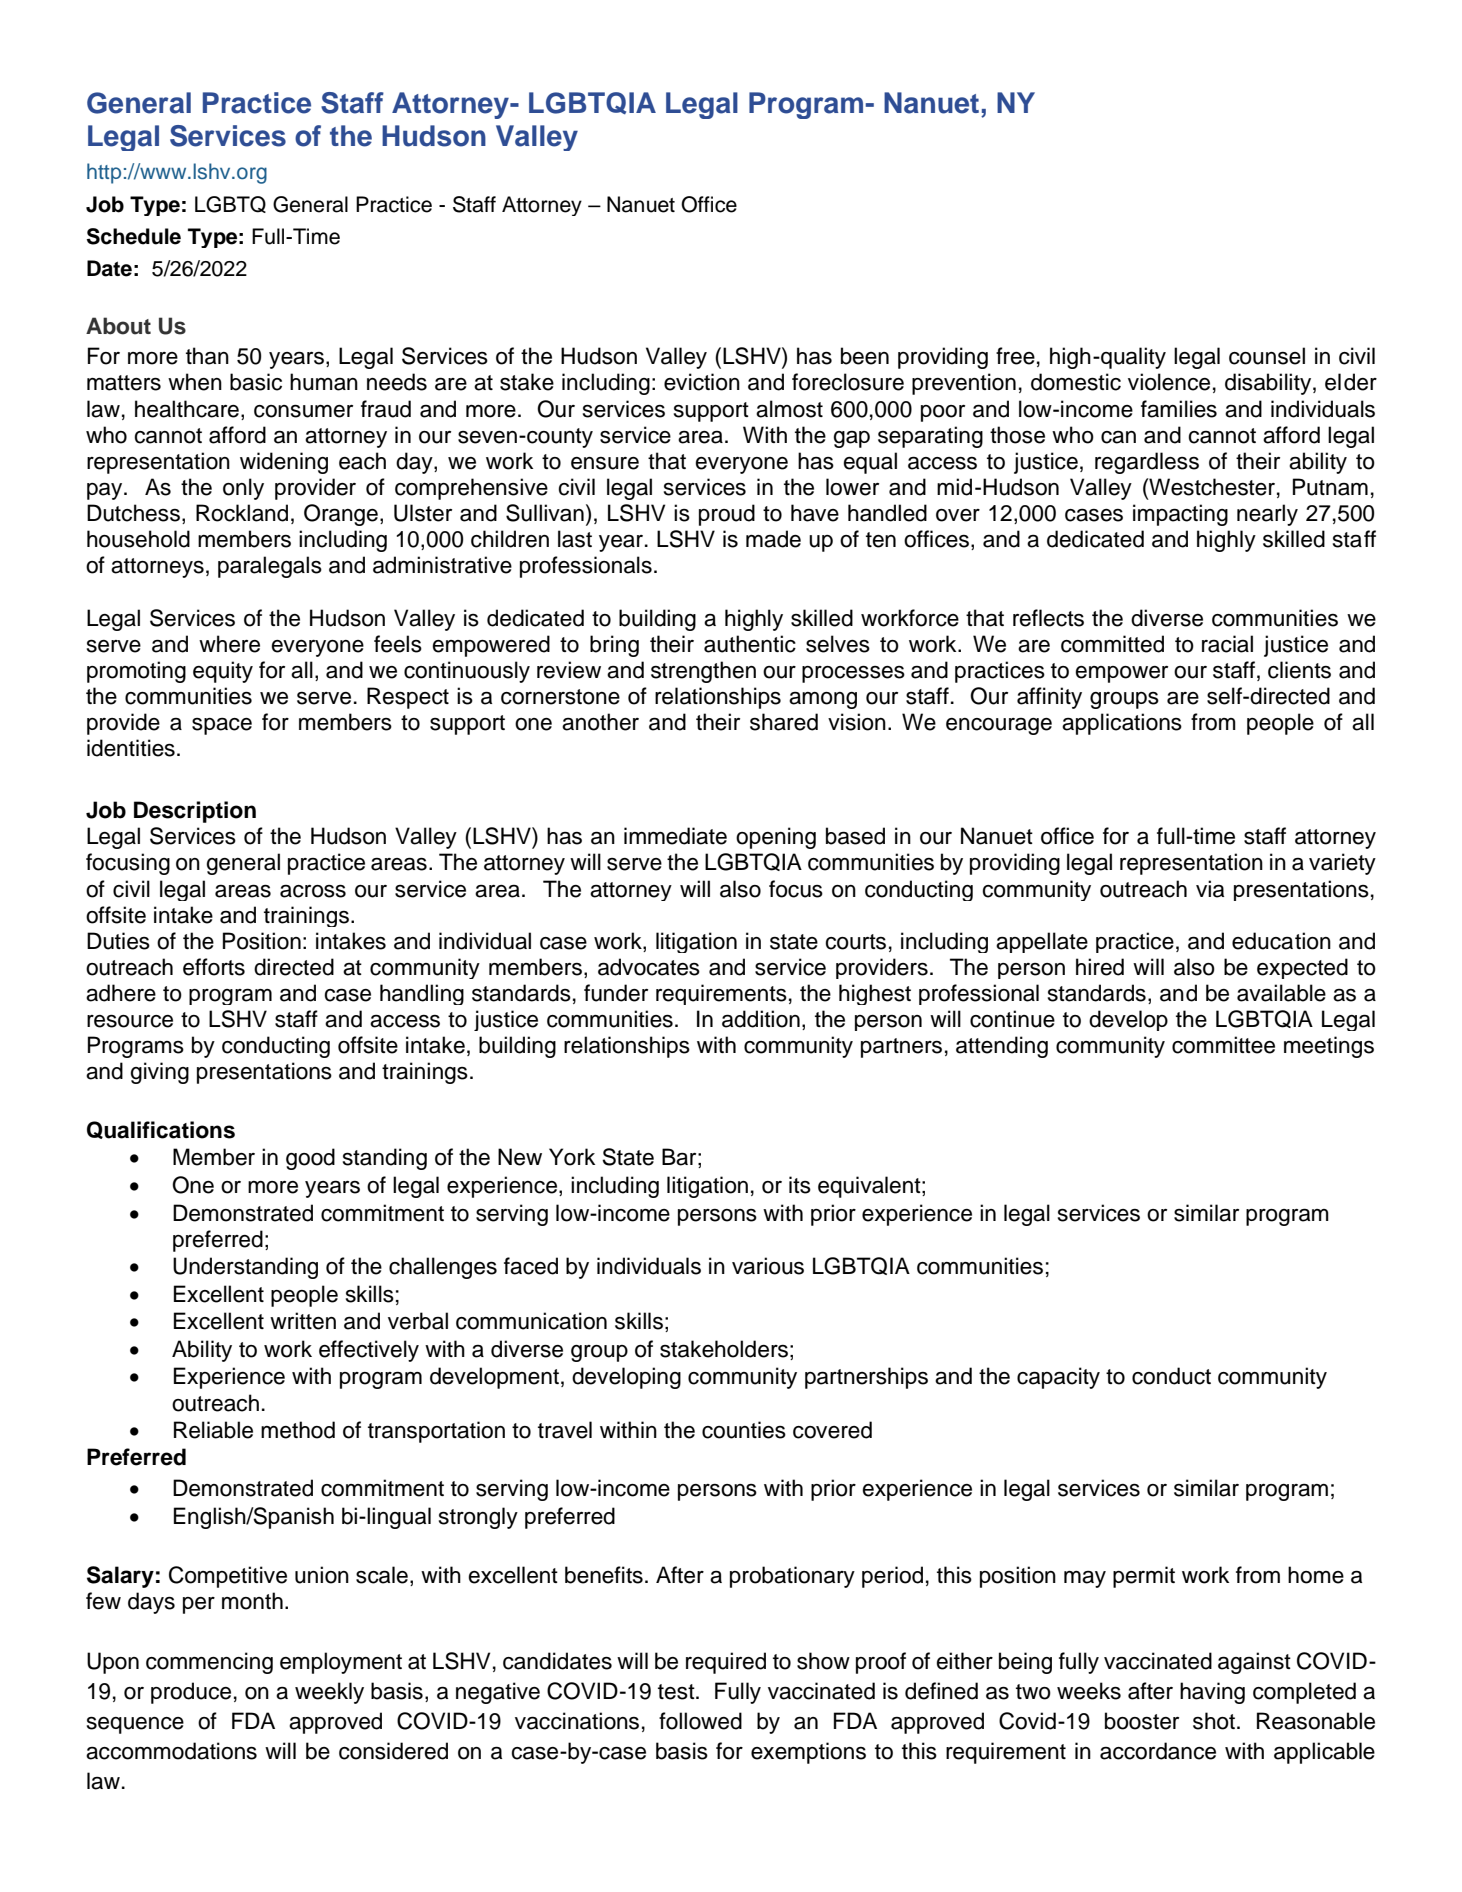 The width and height of the screenshot is (1462, 1892). I want to click on good, so click(310, 1159).
